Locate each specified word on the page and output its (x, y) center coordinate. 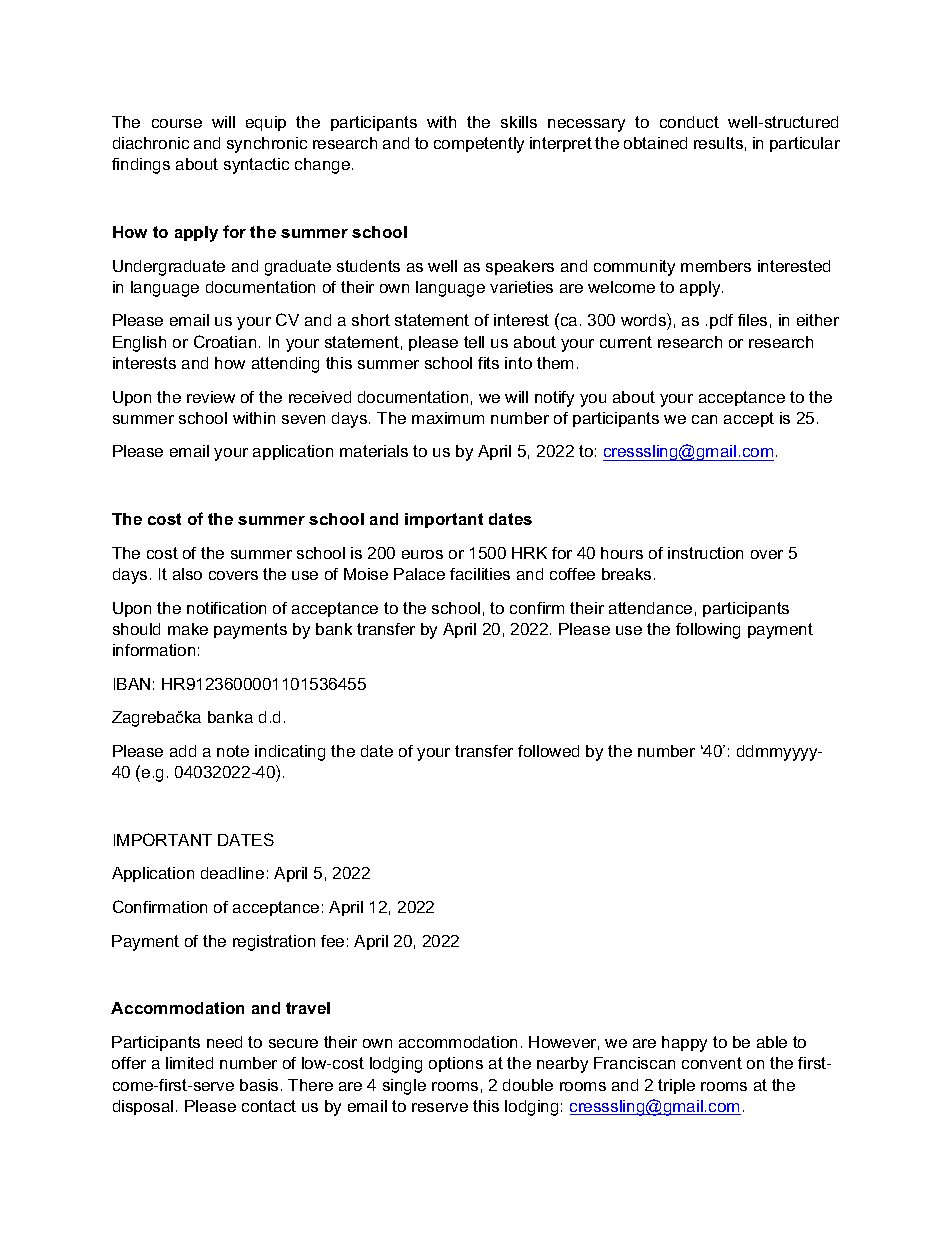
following (708, 631)
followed (548, 751)
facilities (480, 574)
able (772, 1042)
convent (712, 1063)
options (456, 1064)
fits (488, 363)
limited (189, 1063)
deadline (232, 873)
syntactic (256, 166)
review (211, 397)
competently (479, 145)
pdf (721, 321)
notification (226, 608)
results (718, 143)
